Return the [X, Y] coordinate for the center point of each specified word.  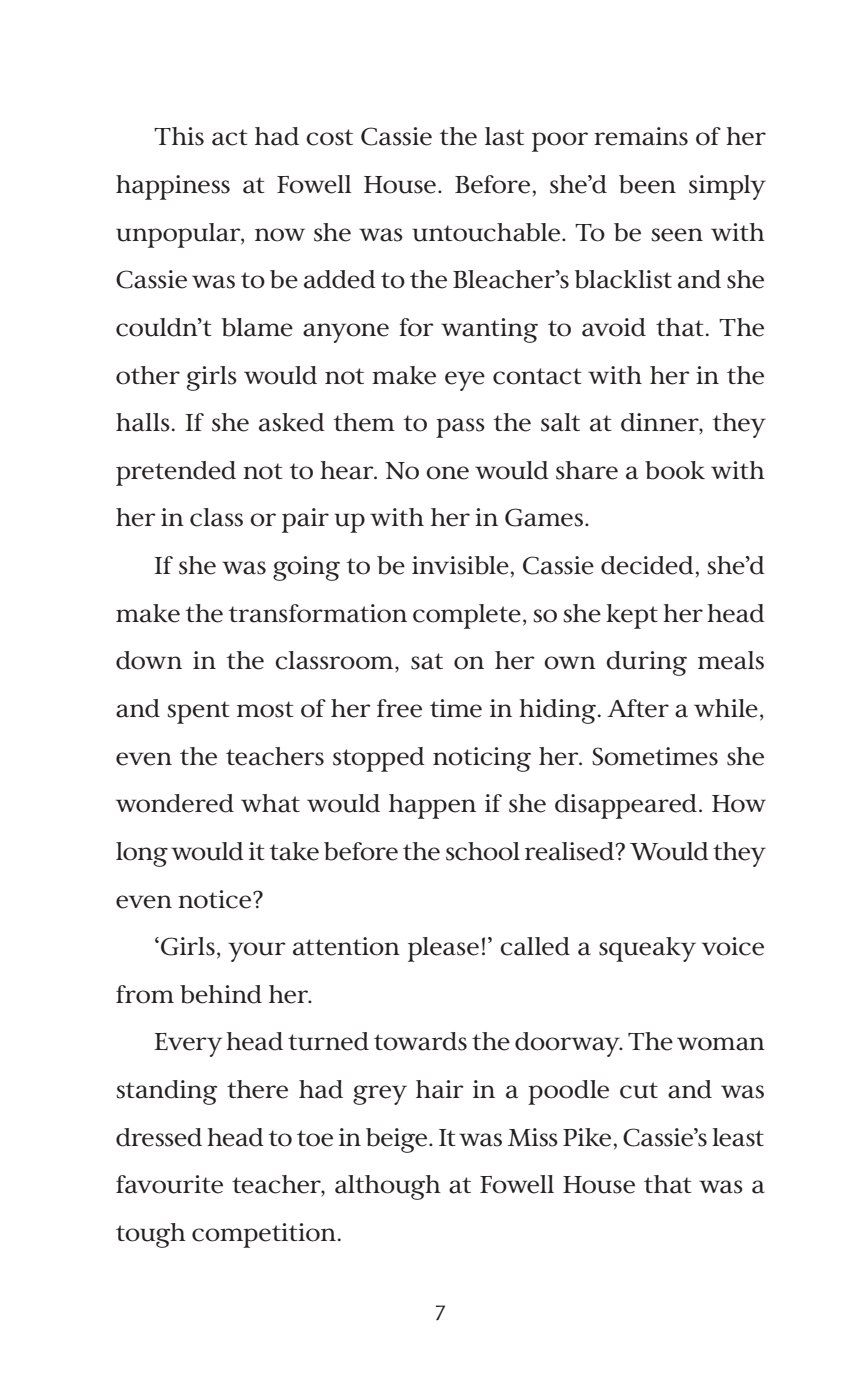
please [443, 949]
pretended [176, 473]
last [504, 136]
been [647, 184]
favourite [169, 1184]
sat [427, 661]
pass [460, 428]
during [646, 663]
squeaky [647, 949]
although [388, 1187]
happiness [173, 187]
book [675, 470]
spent [198, 712]
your [257, 952]
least [738, 1137]
